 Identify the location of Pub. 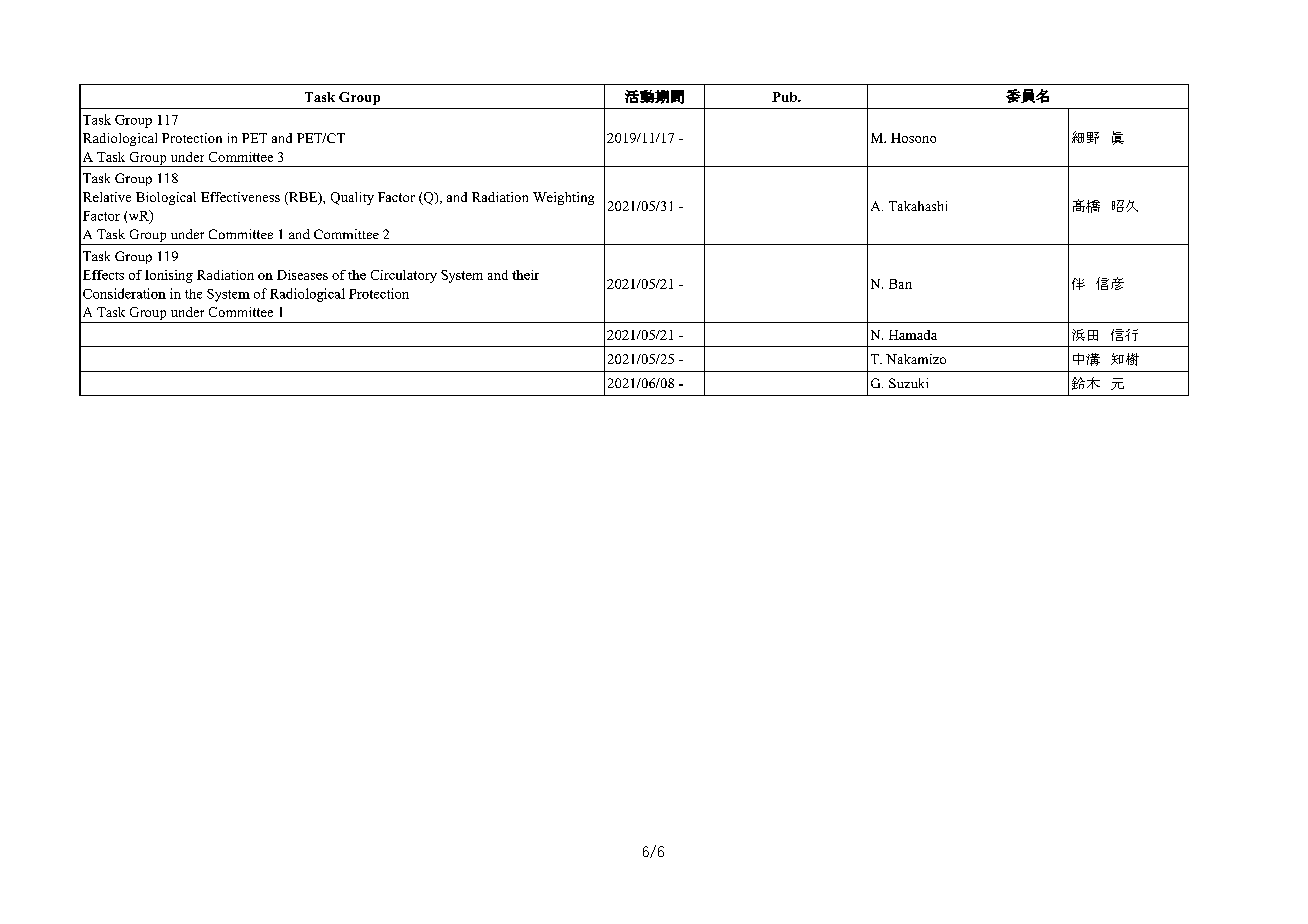
(785, 97).
